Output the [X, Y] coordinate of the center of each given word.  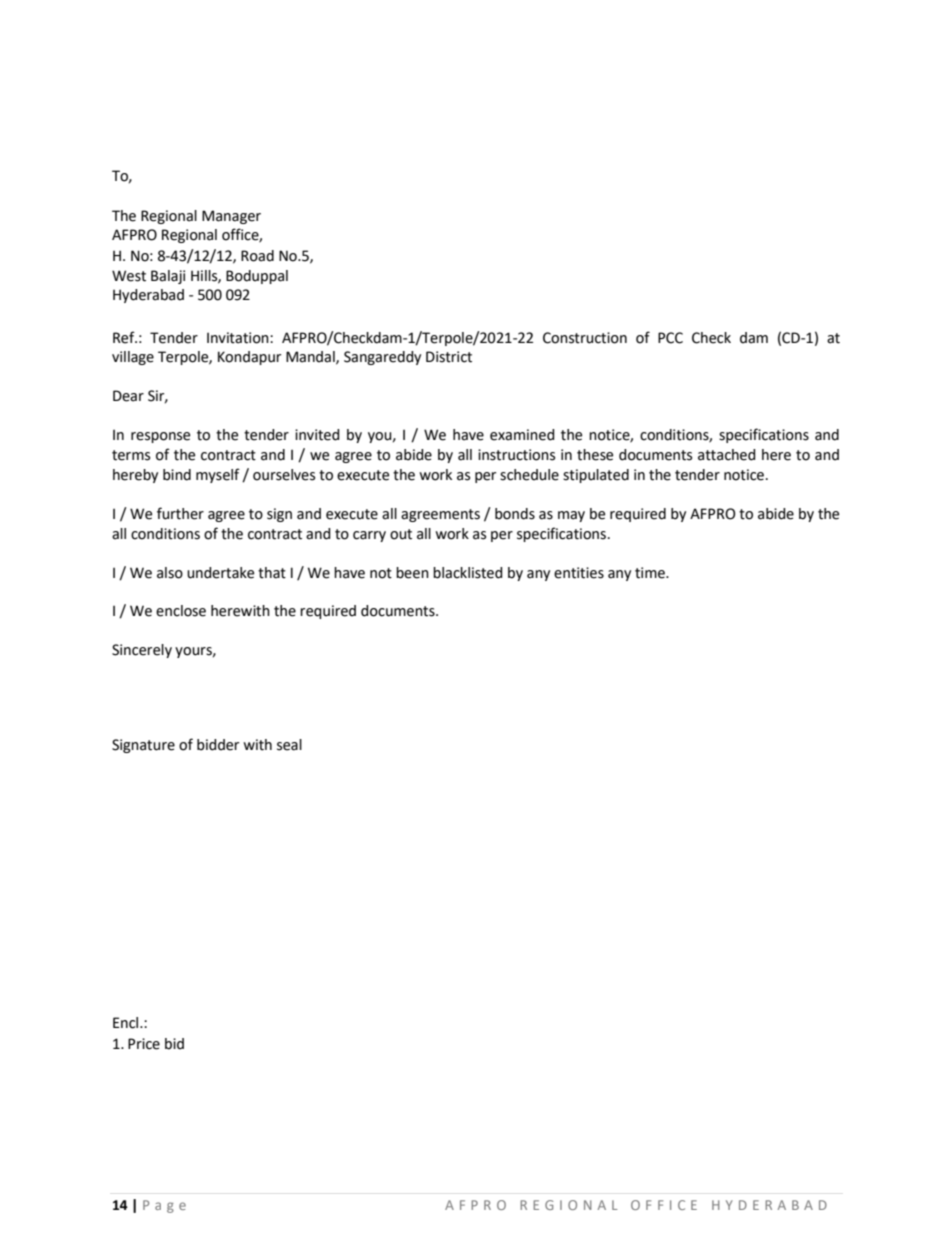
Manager [231, 217]
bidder [218, 745]
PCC [670, 338]
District [449, 357]
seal [289, 745]
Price [144, 1044]
